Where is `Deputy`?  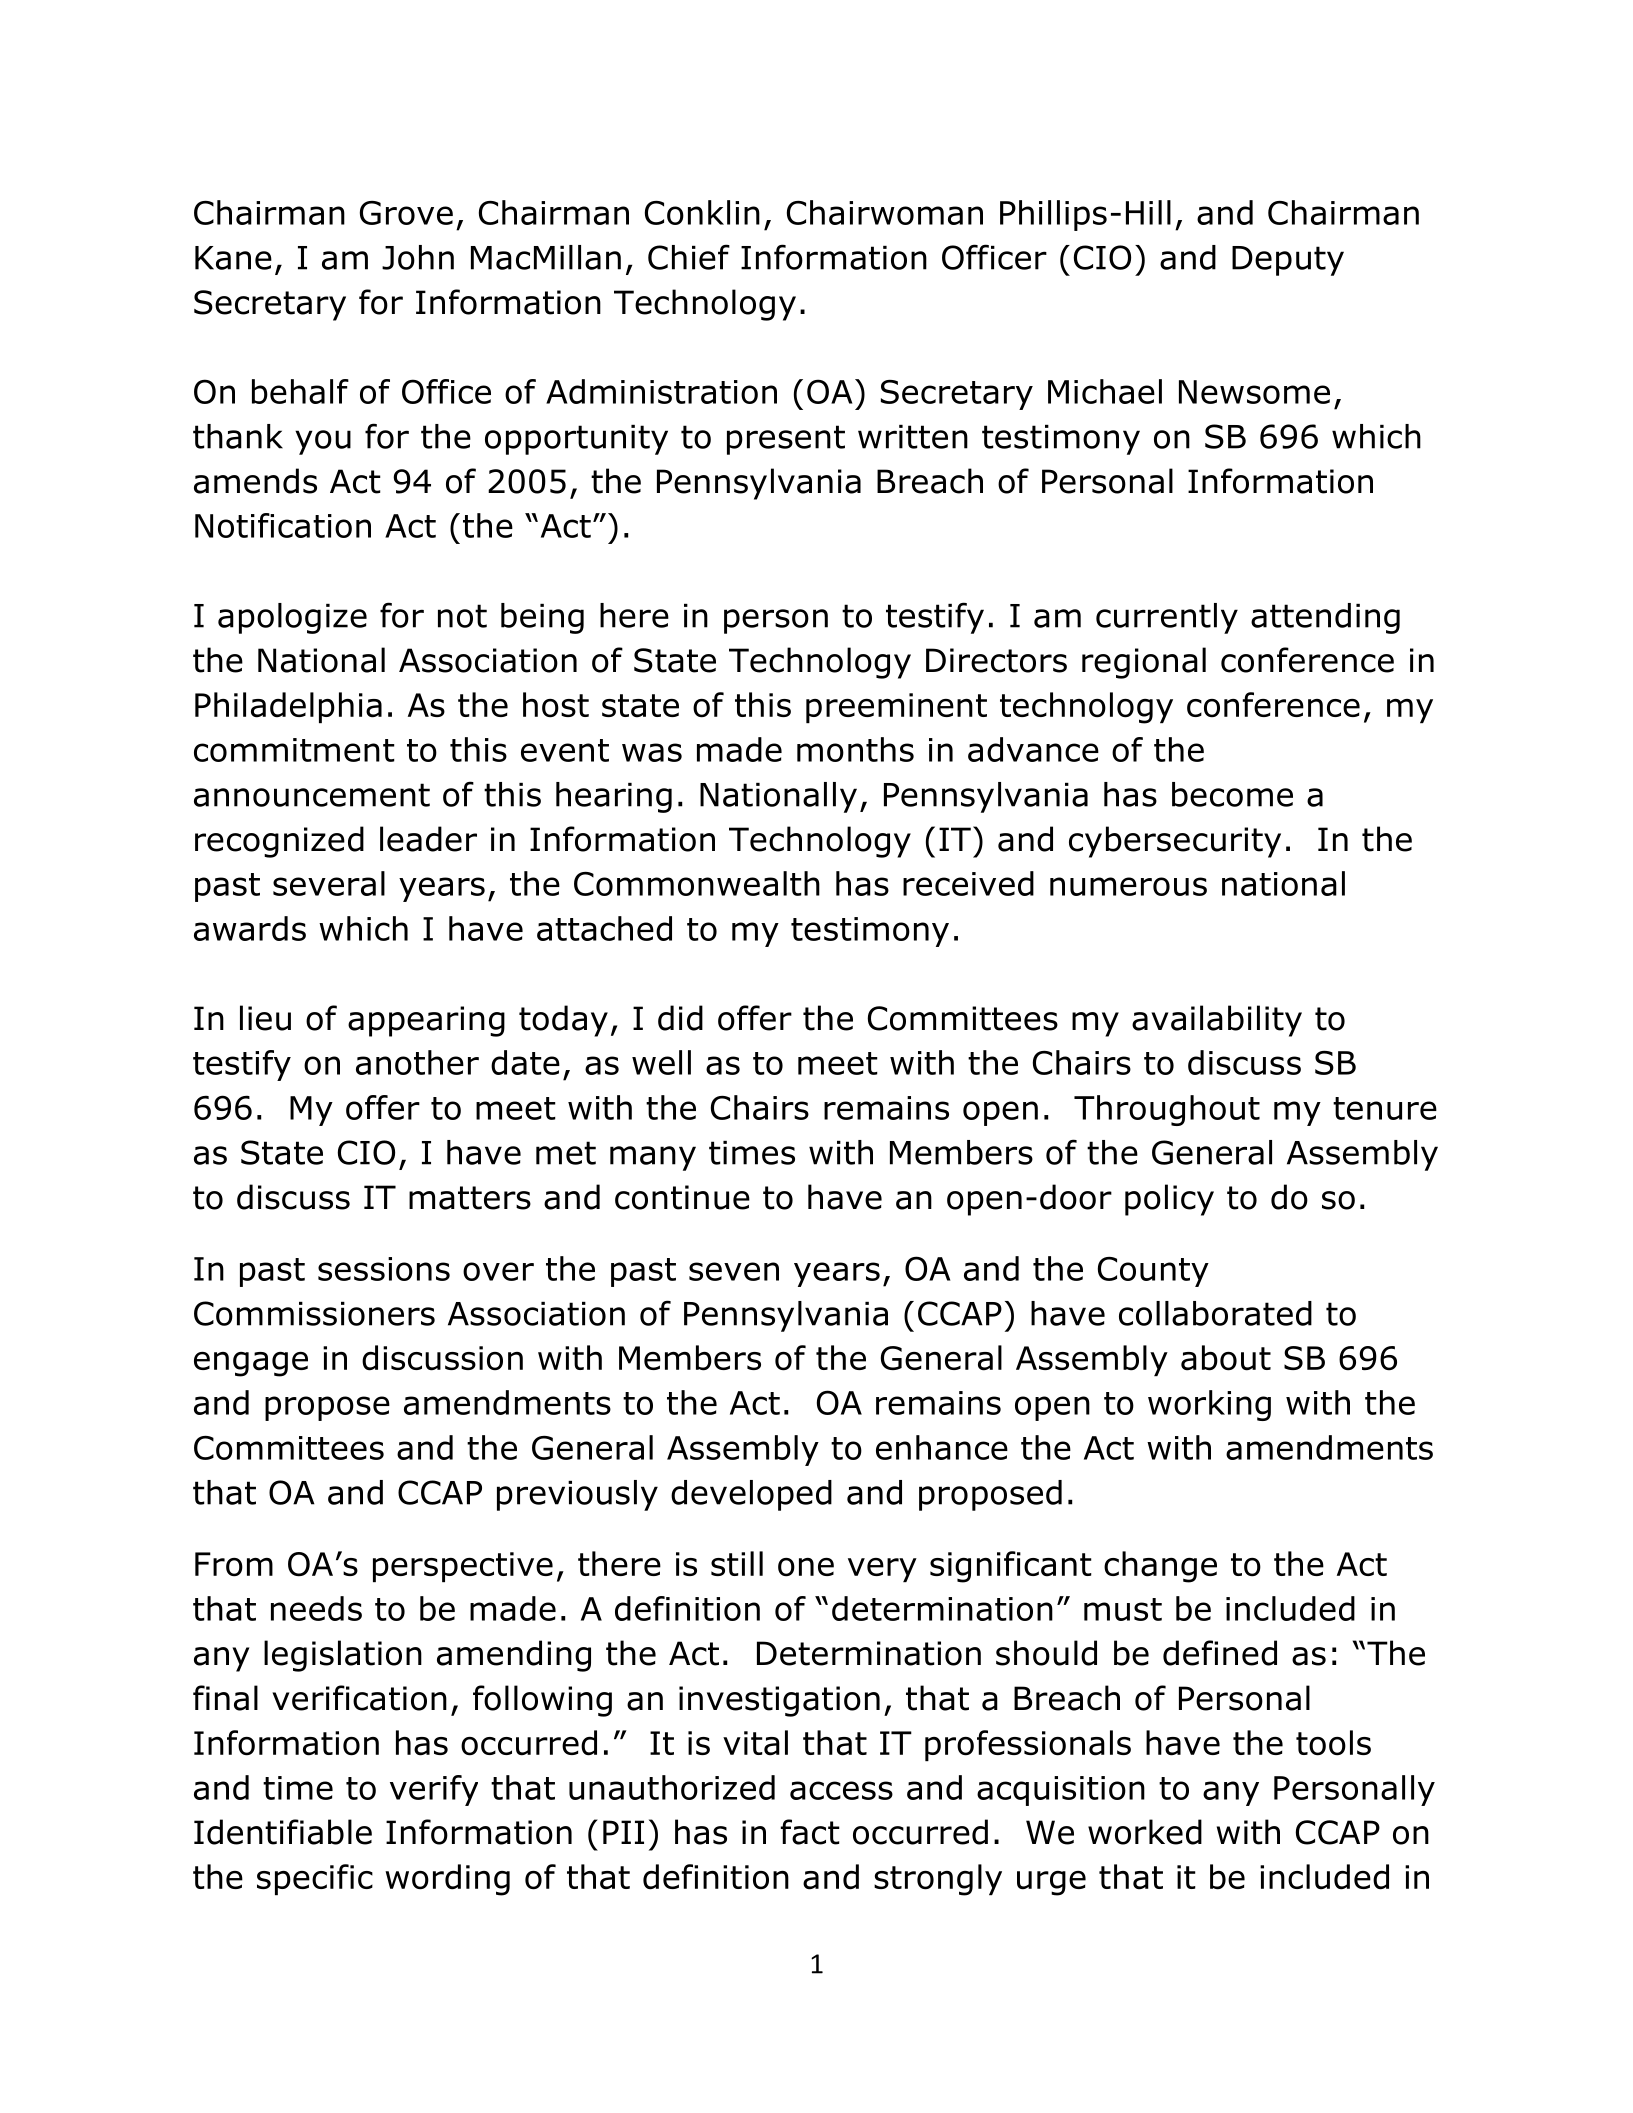 Deputy is located at coordinates (1288, 261).
